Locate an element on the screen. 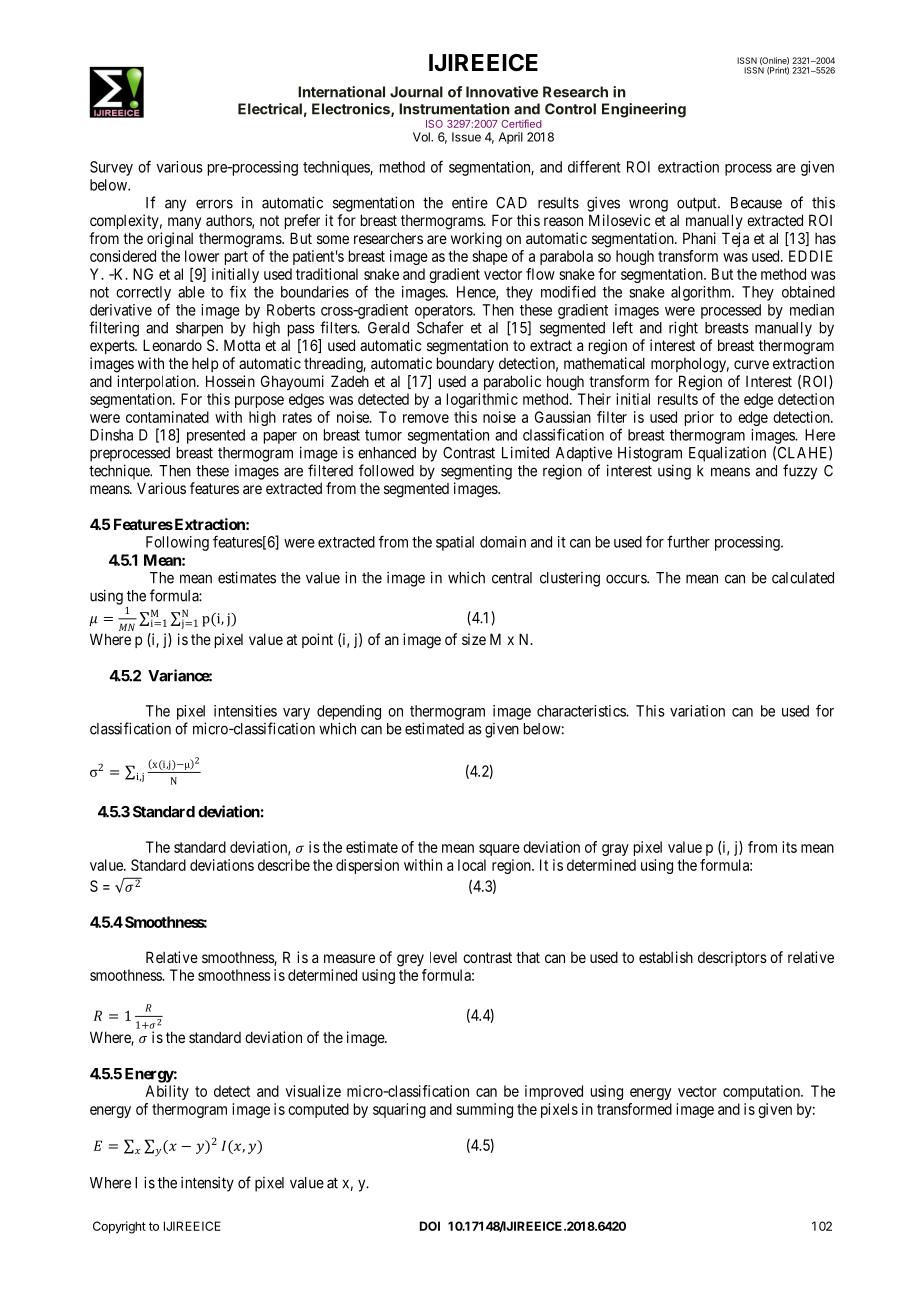 This screenshot has height=1307, width=924. variation is located at coordinates (697, 711).
